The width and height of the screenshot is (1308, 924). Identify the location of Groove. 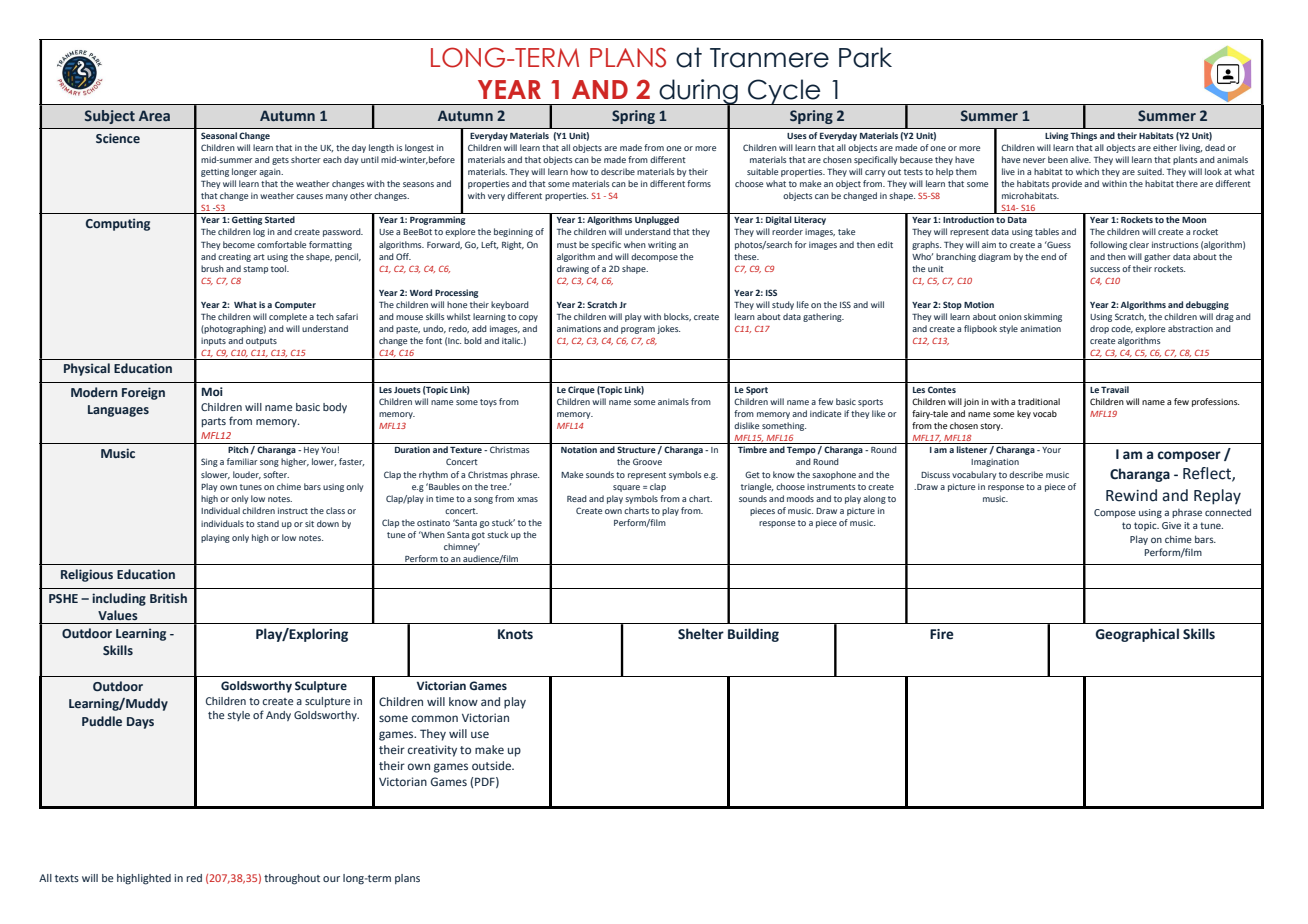
(647, 461).
